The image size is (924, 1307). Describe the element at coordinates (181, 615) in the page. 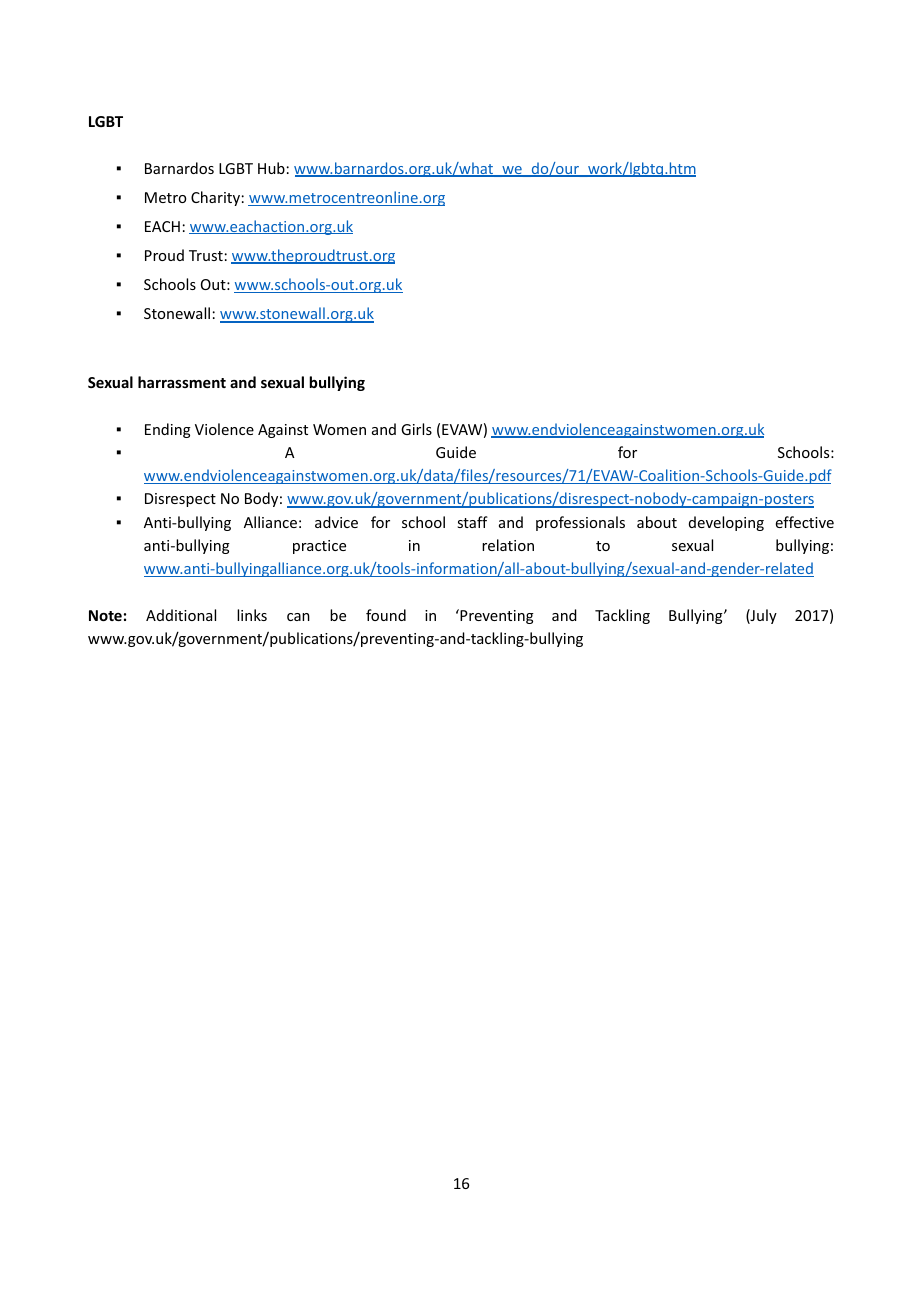

I see `Additional` at that location.
